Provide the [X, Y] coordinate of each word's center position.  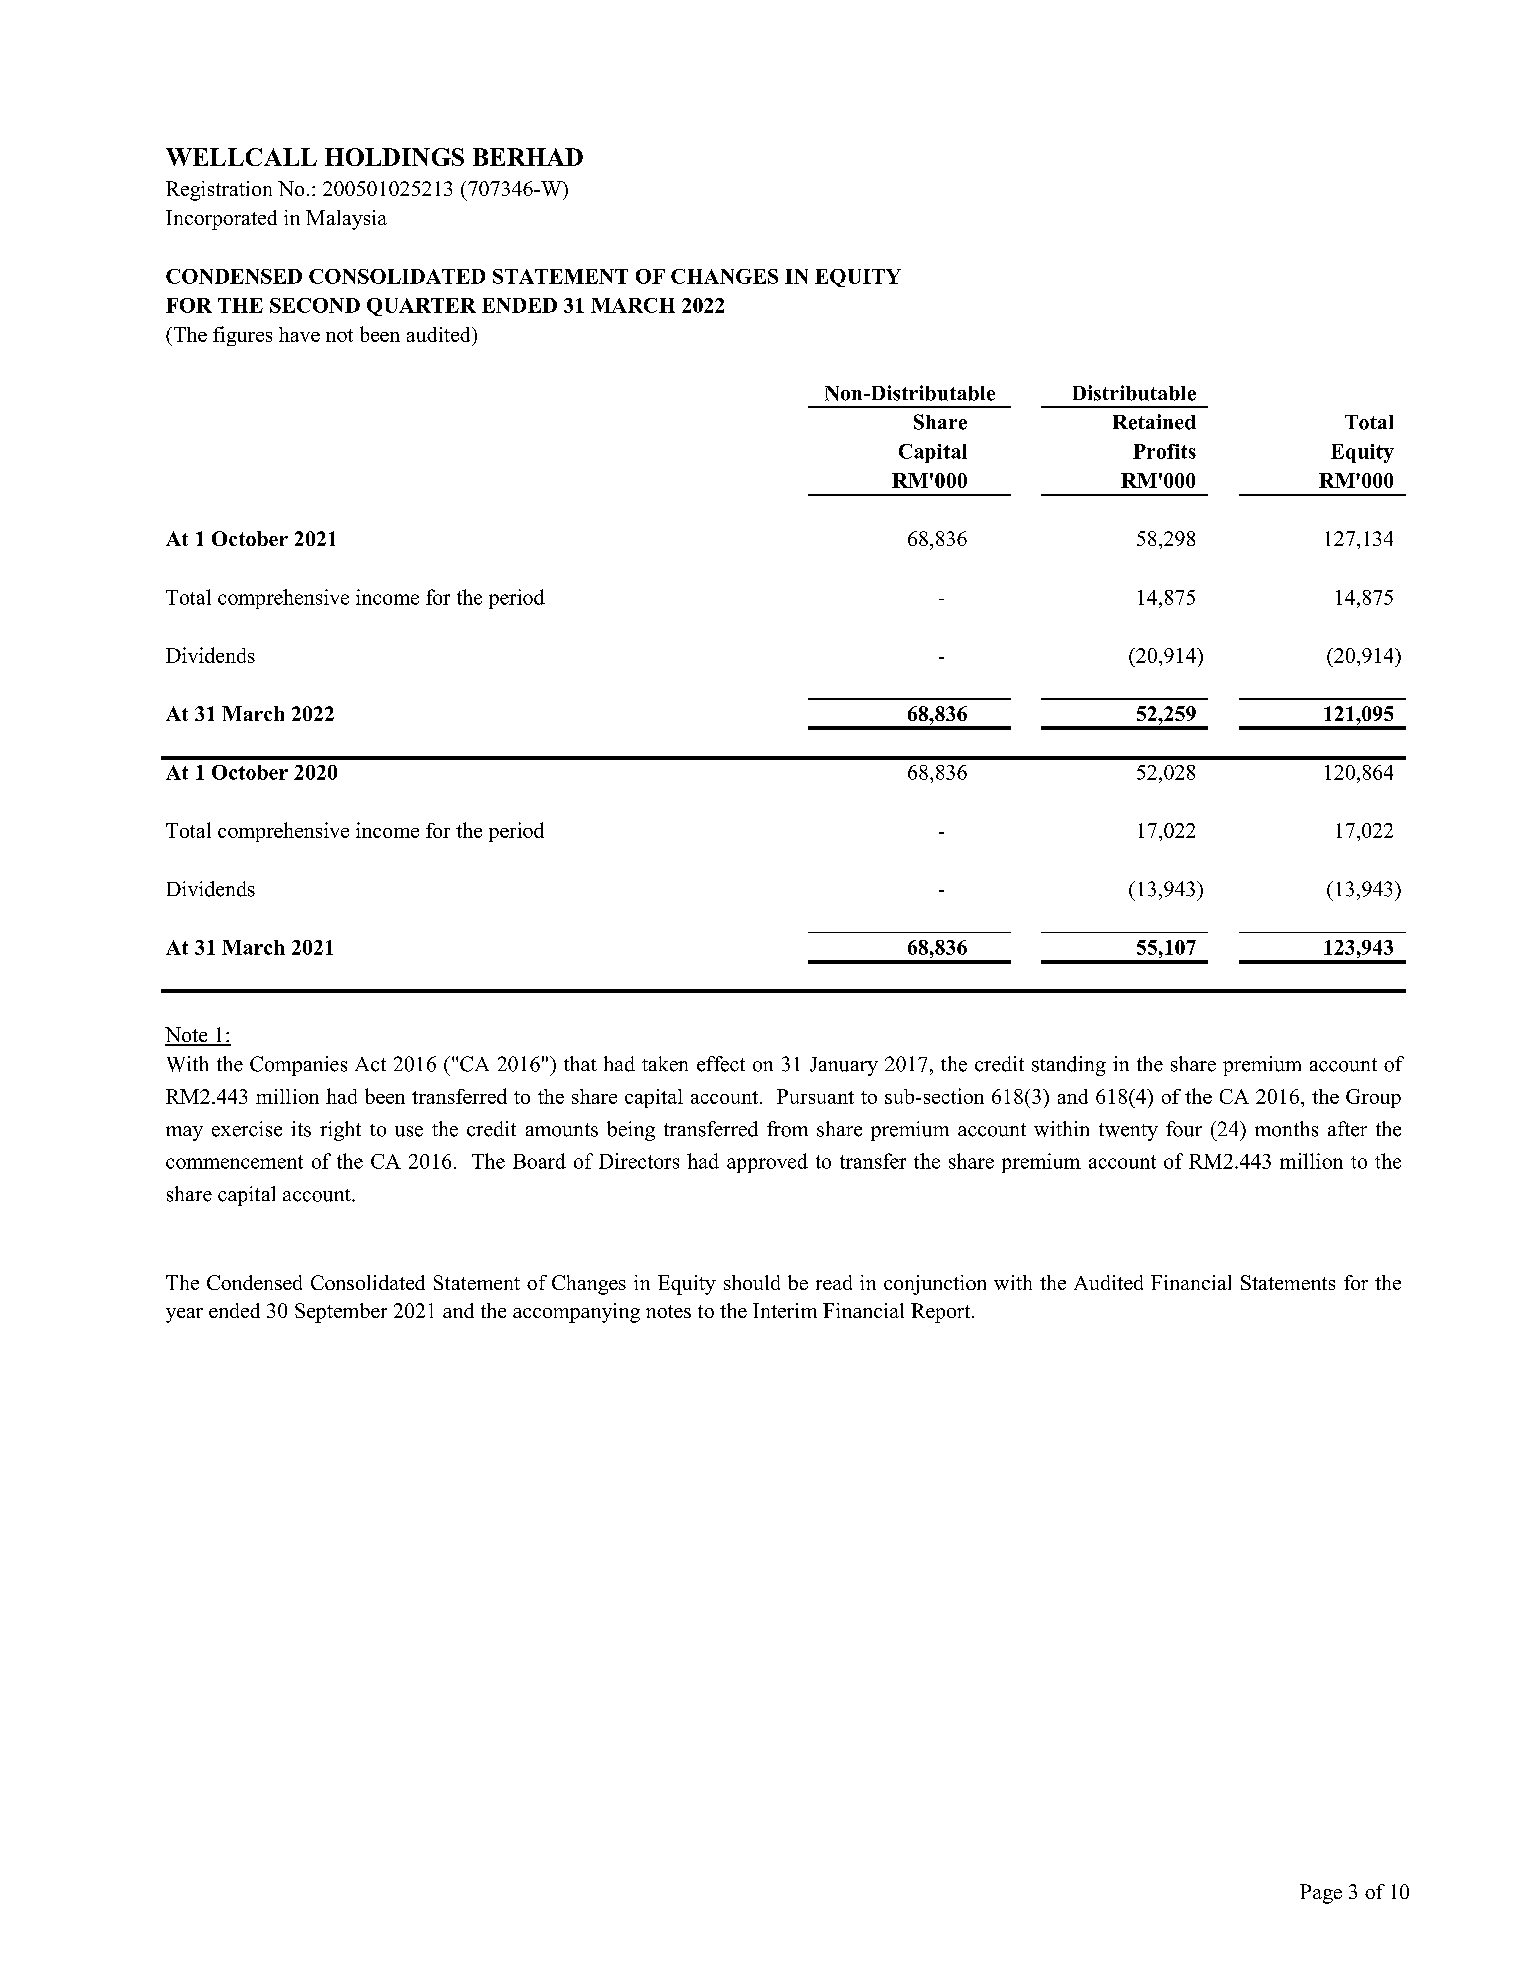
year [184, 1315]
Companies [298, 1066]
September [341, 1313]
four [1184, 1129]
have [299, 334]
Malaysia [346, 220]
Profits [1164, 451]
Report [942, 1313]
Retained [1154, 422]
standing [1069, 1066]
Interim [785, 1310]
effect [721, 1064]
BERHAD [528, 157]
